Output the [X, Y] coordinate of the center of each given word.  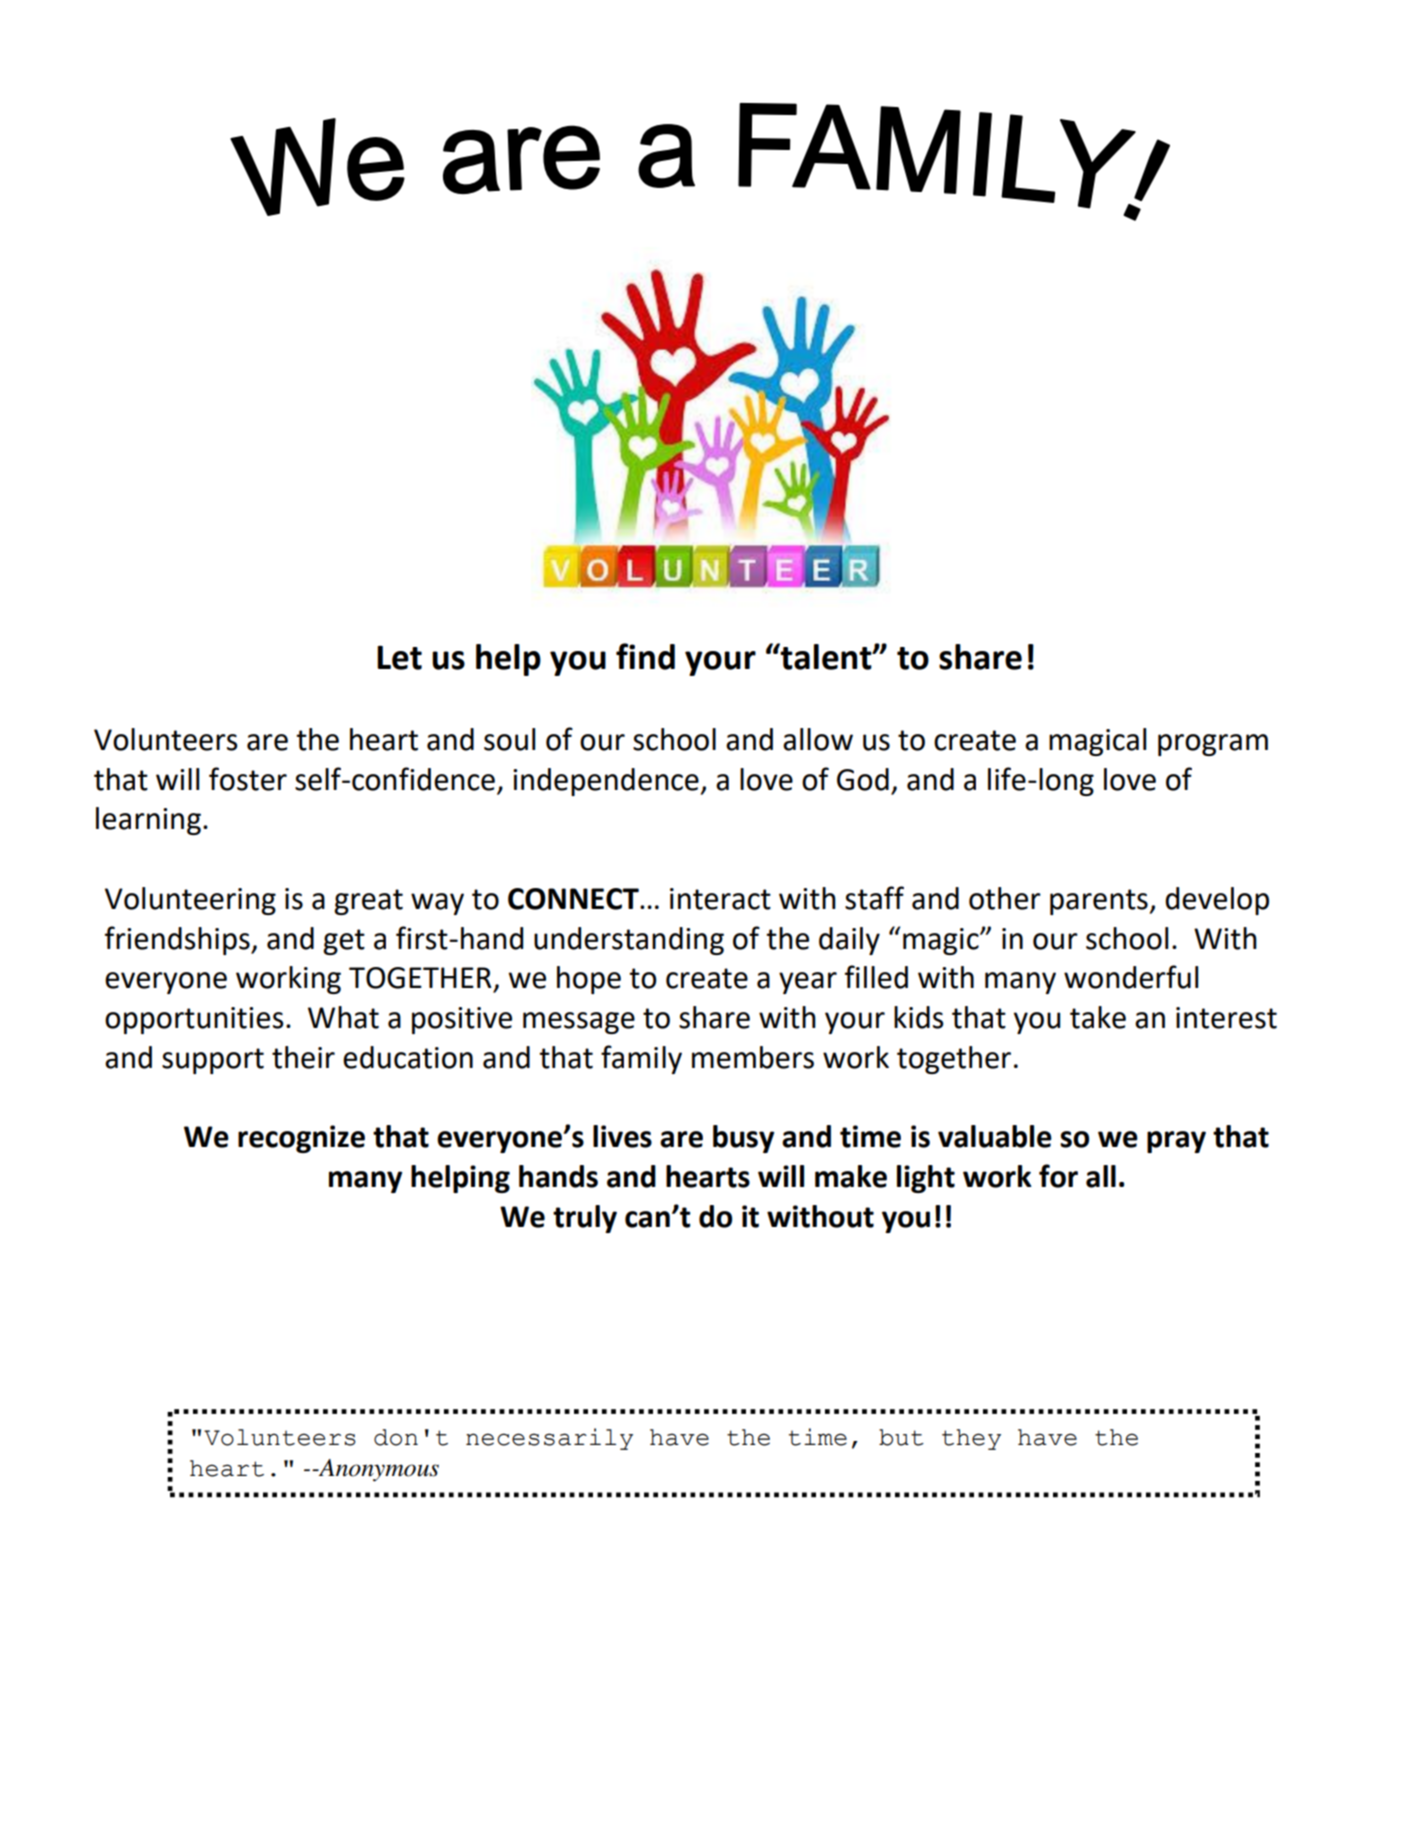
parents [1100, 902]
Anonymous [377, 1470]
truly [585, 1219]
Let [399, 657]
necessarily [549, 1439]
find [645, 656]
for [1058, 1176]
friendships [178, 940]
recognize [301, 1139]
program [1213, 745]
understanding [629, 941]
